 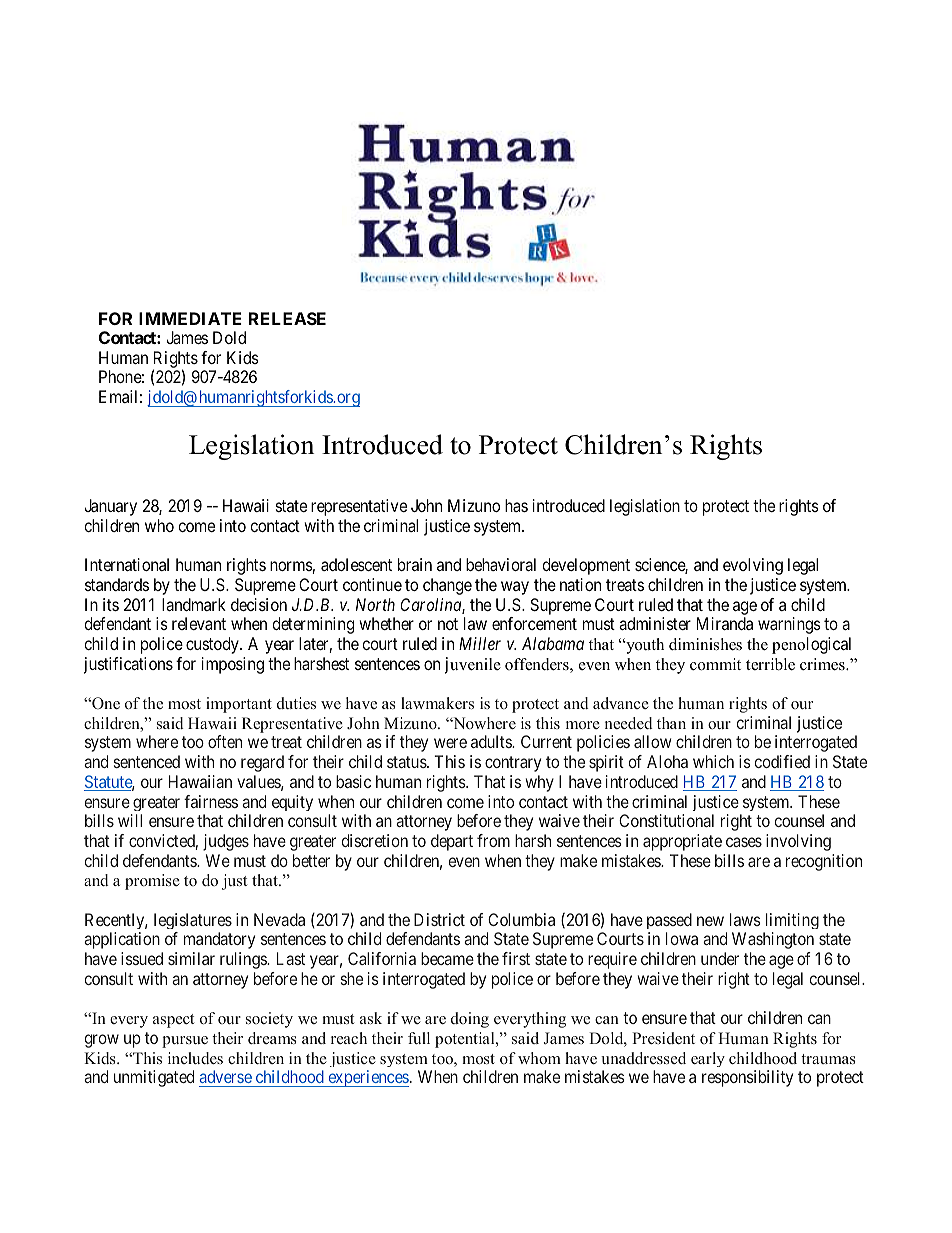 What do you see at coordinates (744, 842) in the document?
I see `cases` at bounding box center [744, 842].
